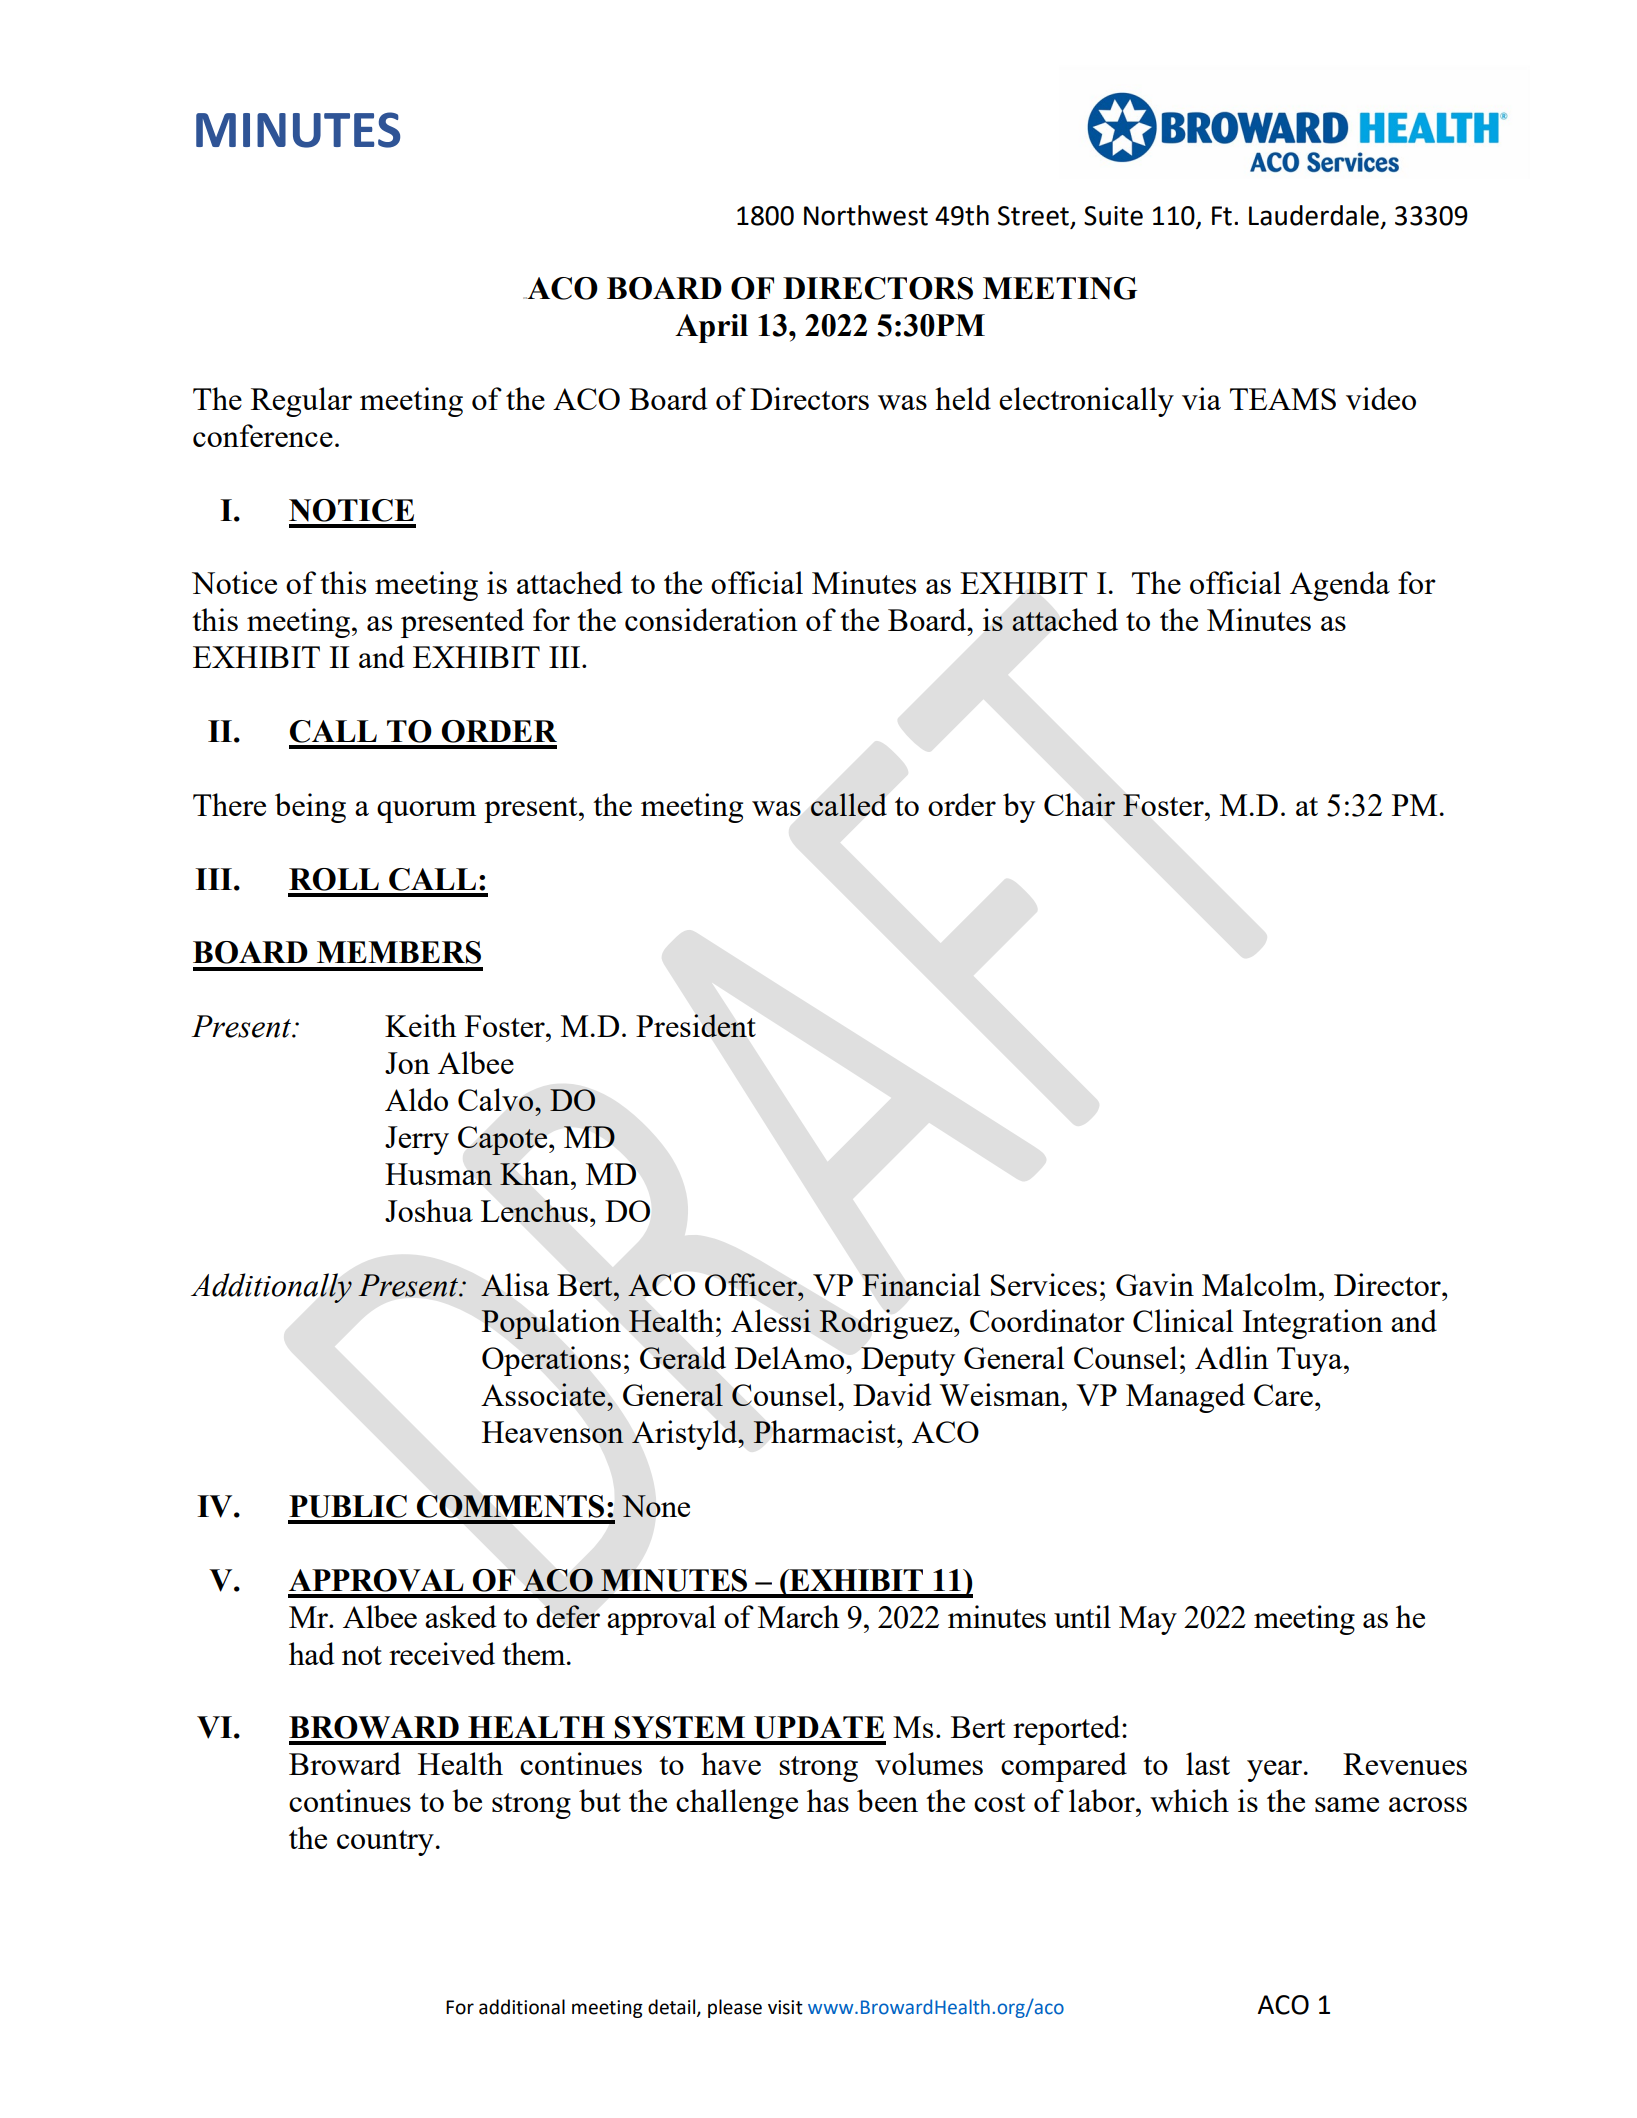 Image resolution: width=1637 pixels, height=2118 pixels. What do you see at coordinates (696, 1025) in the document?
I see `President` at bounding box center [696, 1025].
